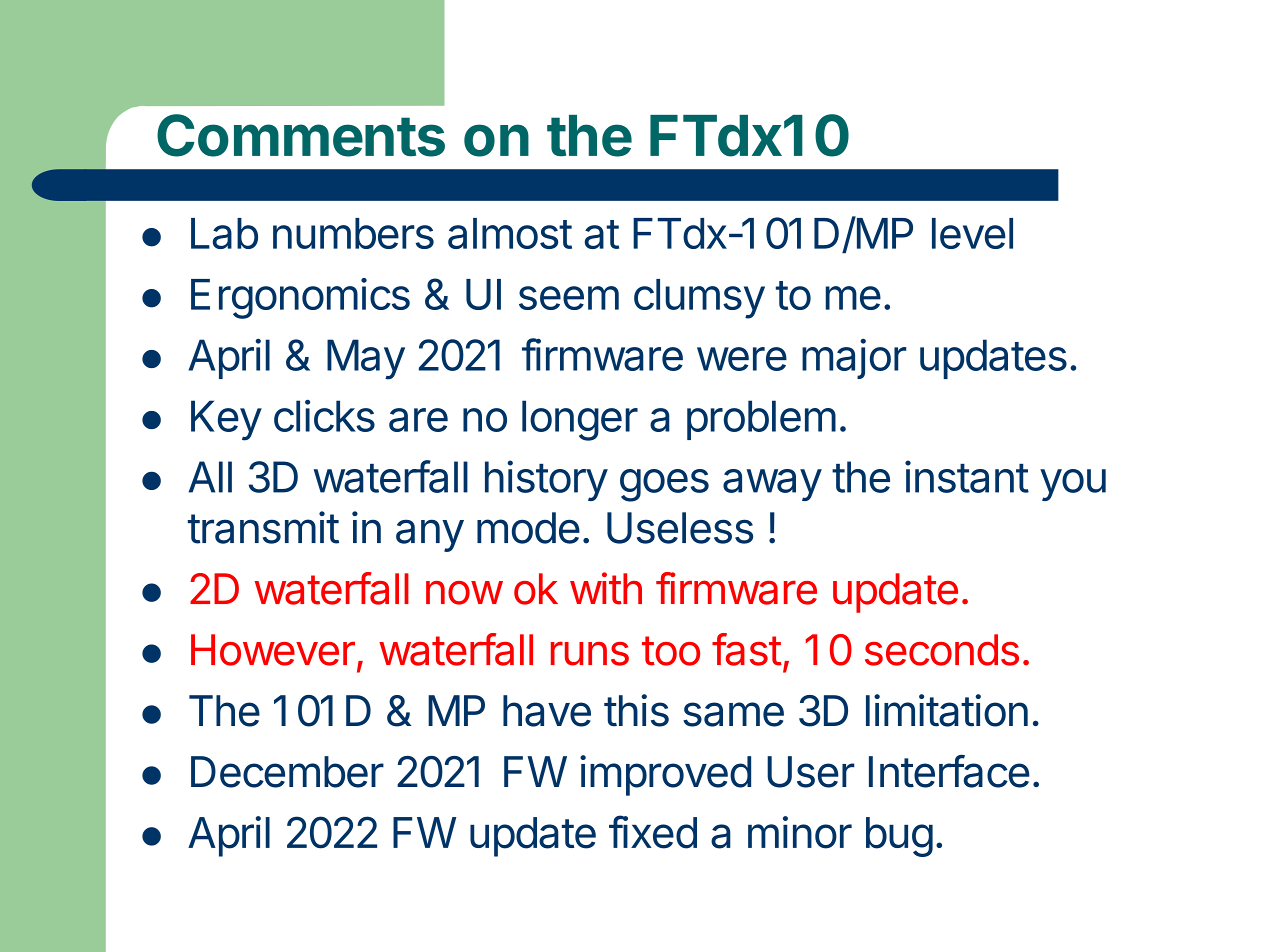 The width and height of the image is (1270, 952). I want to click on seconds, so click(942, 650).
